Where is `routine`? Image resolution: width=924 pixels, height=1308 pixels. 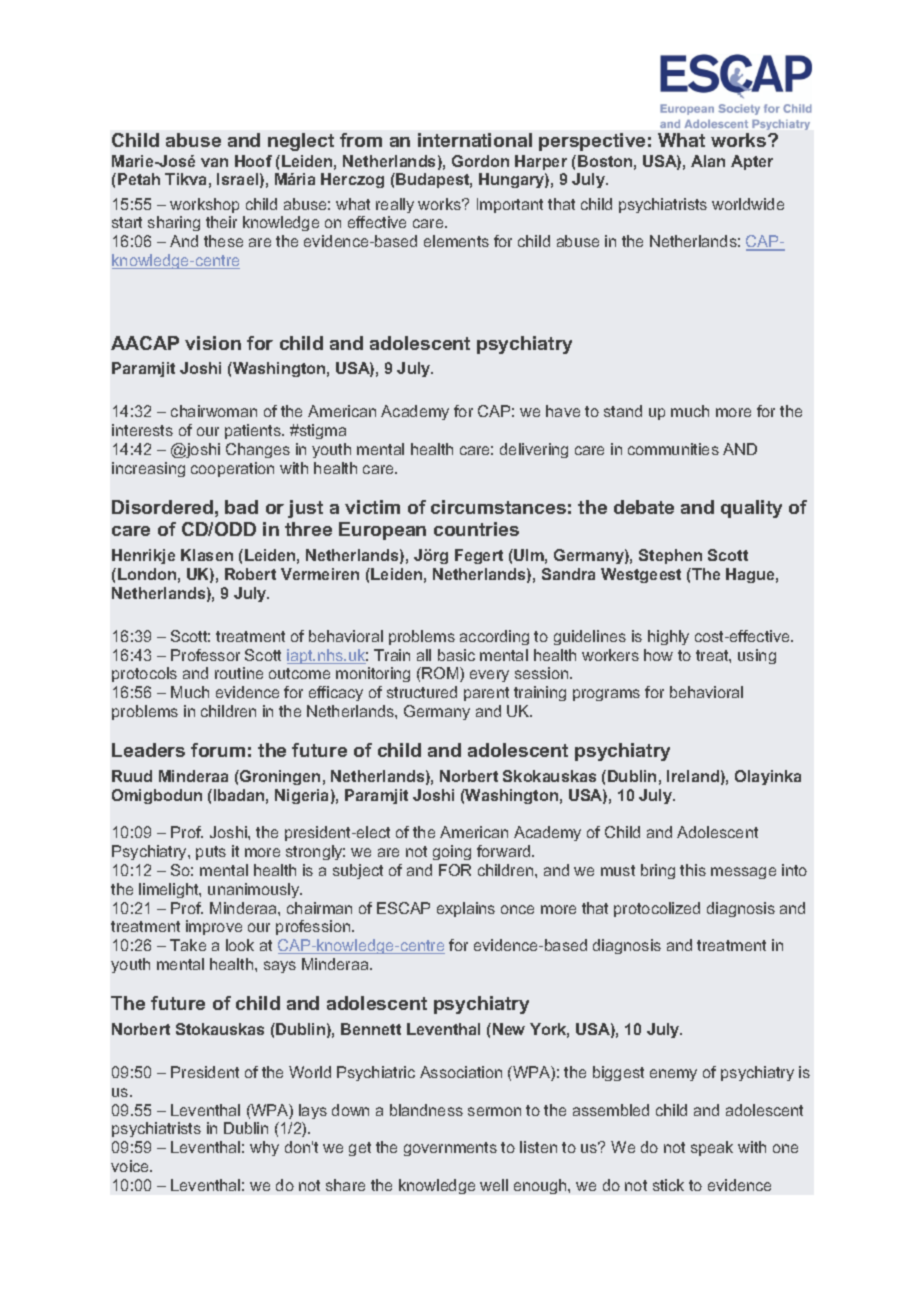
routine is located at coordinates (239, 673).
